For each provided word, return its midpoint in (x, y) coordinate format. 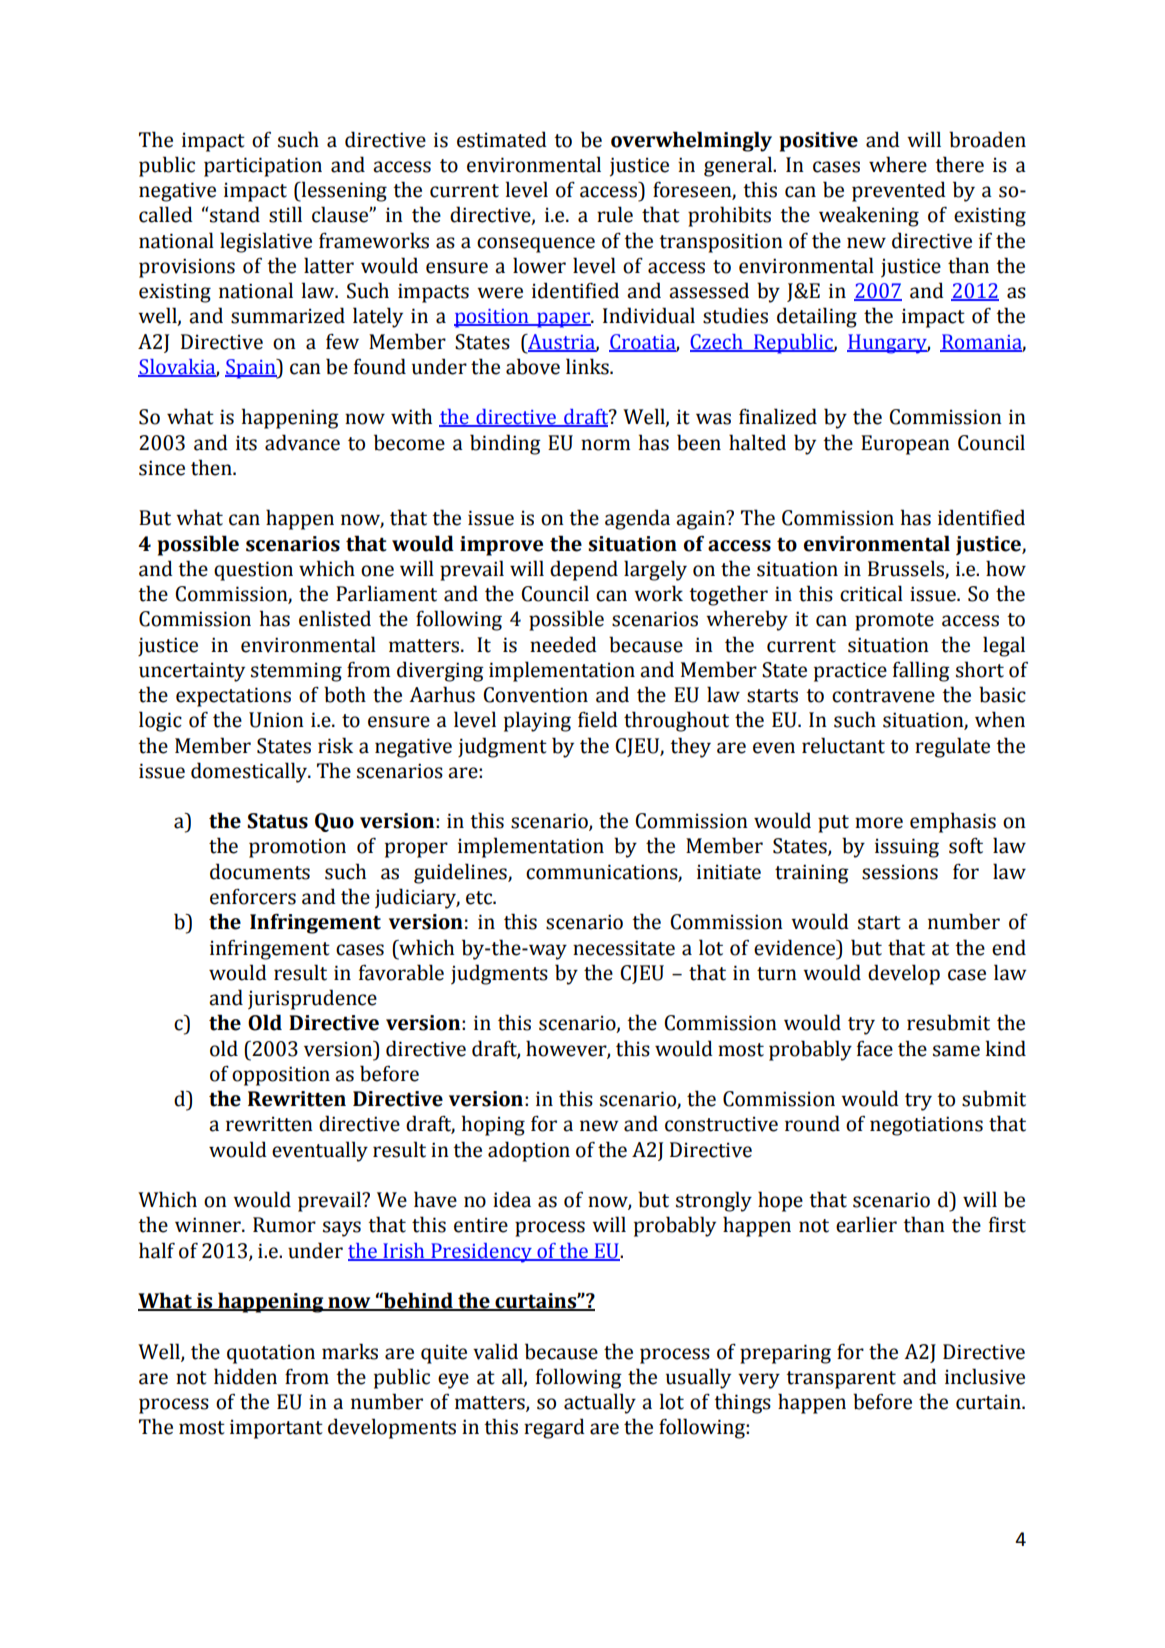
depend (584, 570)
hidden (245, 1376)
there (959, 164)
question (253, 571)
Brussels (906, 568)
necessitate (624, 948)
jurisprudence (312, 999)
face (875, 1048)
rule (615, 214)
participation (263, 167)
